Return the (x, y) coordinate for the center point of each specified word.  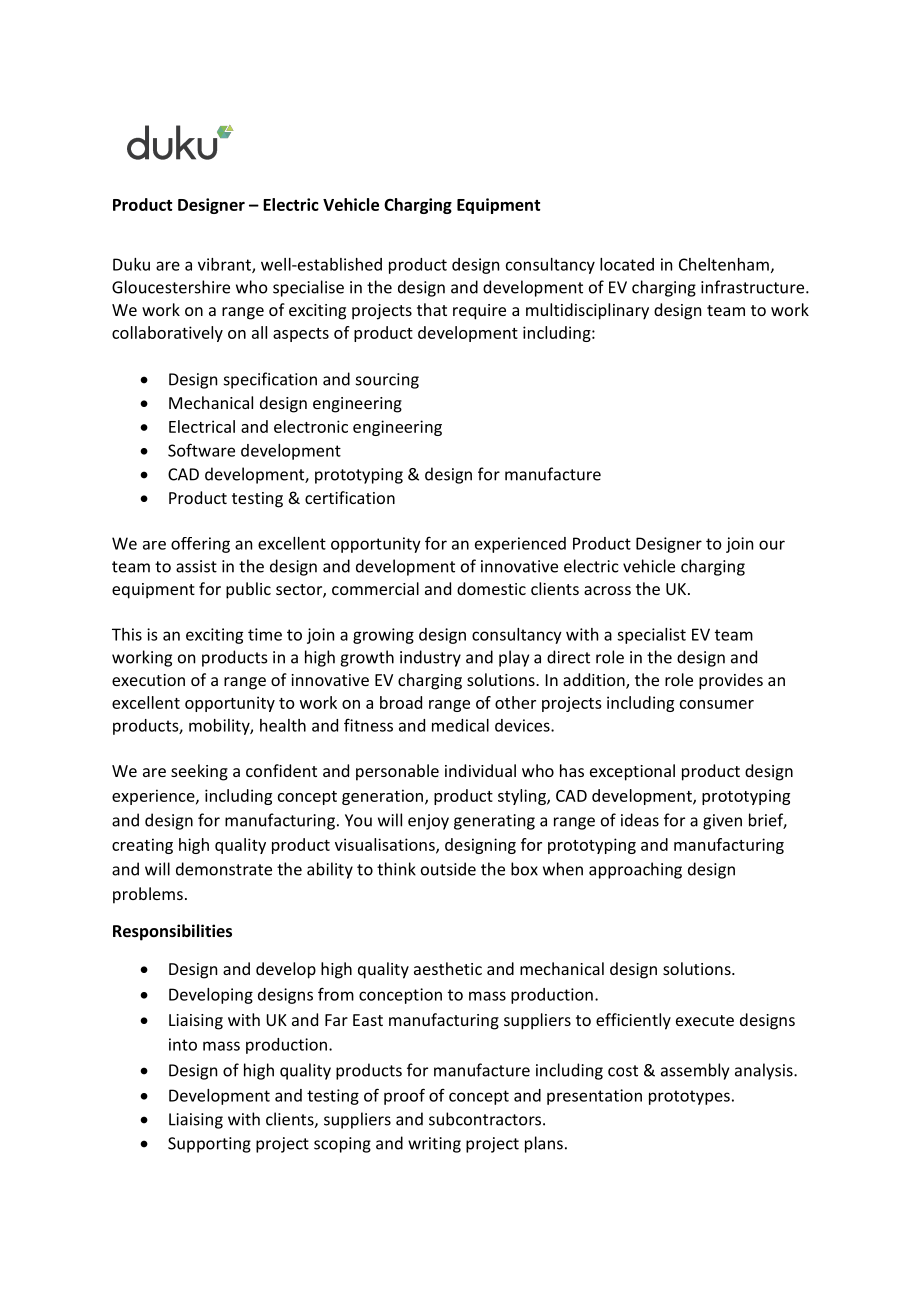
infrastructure (754, 287)
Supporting (209, 1145)
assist (196, 566)
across (607, 590)
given (722, 822)
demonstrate (224, 869)
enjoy (428, 822)
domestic (491, 588)
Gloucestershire (171, 287)
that (432, 309)
